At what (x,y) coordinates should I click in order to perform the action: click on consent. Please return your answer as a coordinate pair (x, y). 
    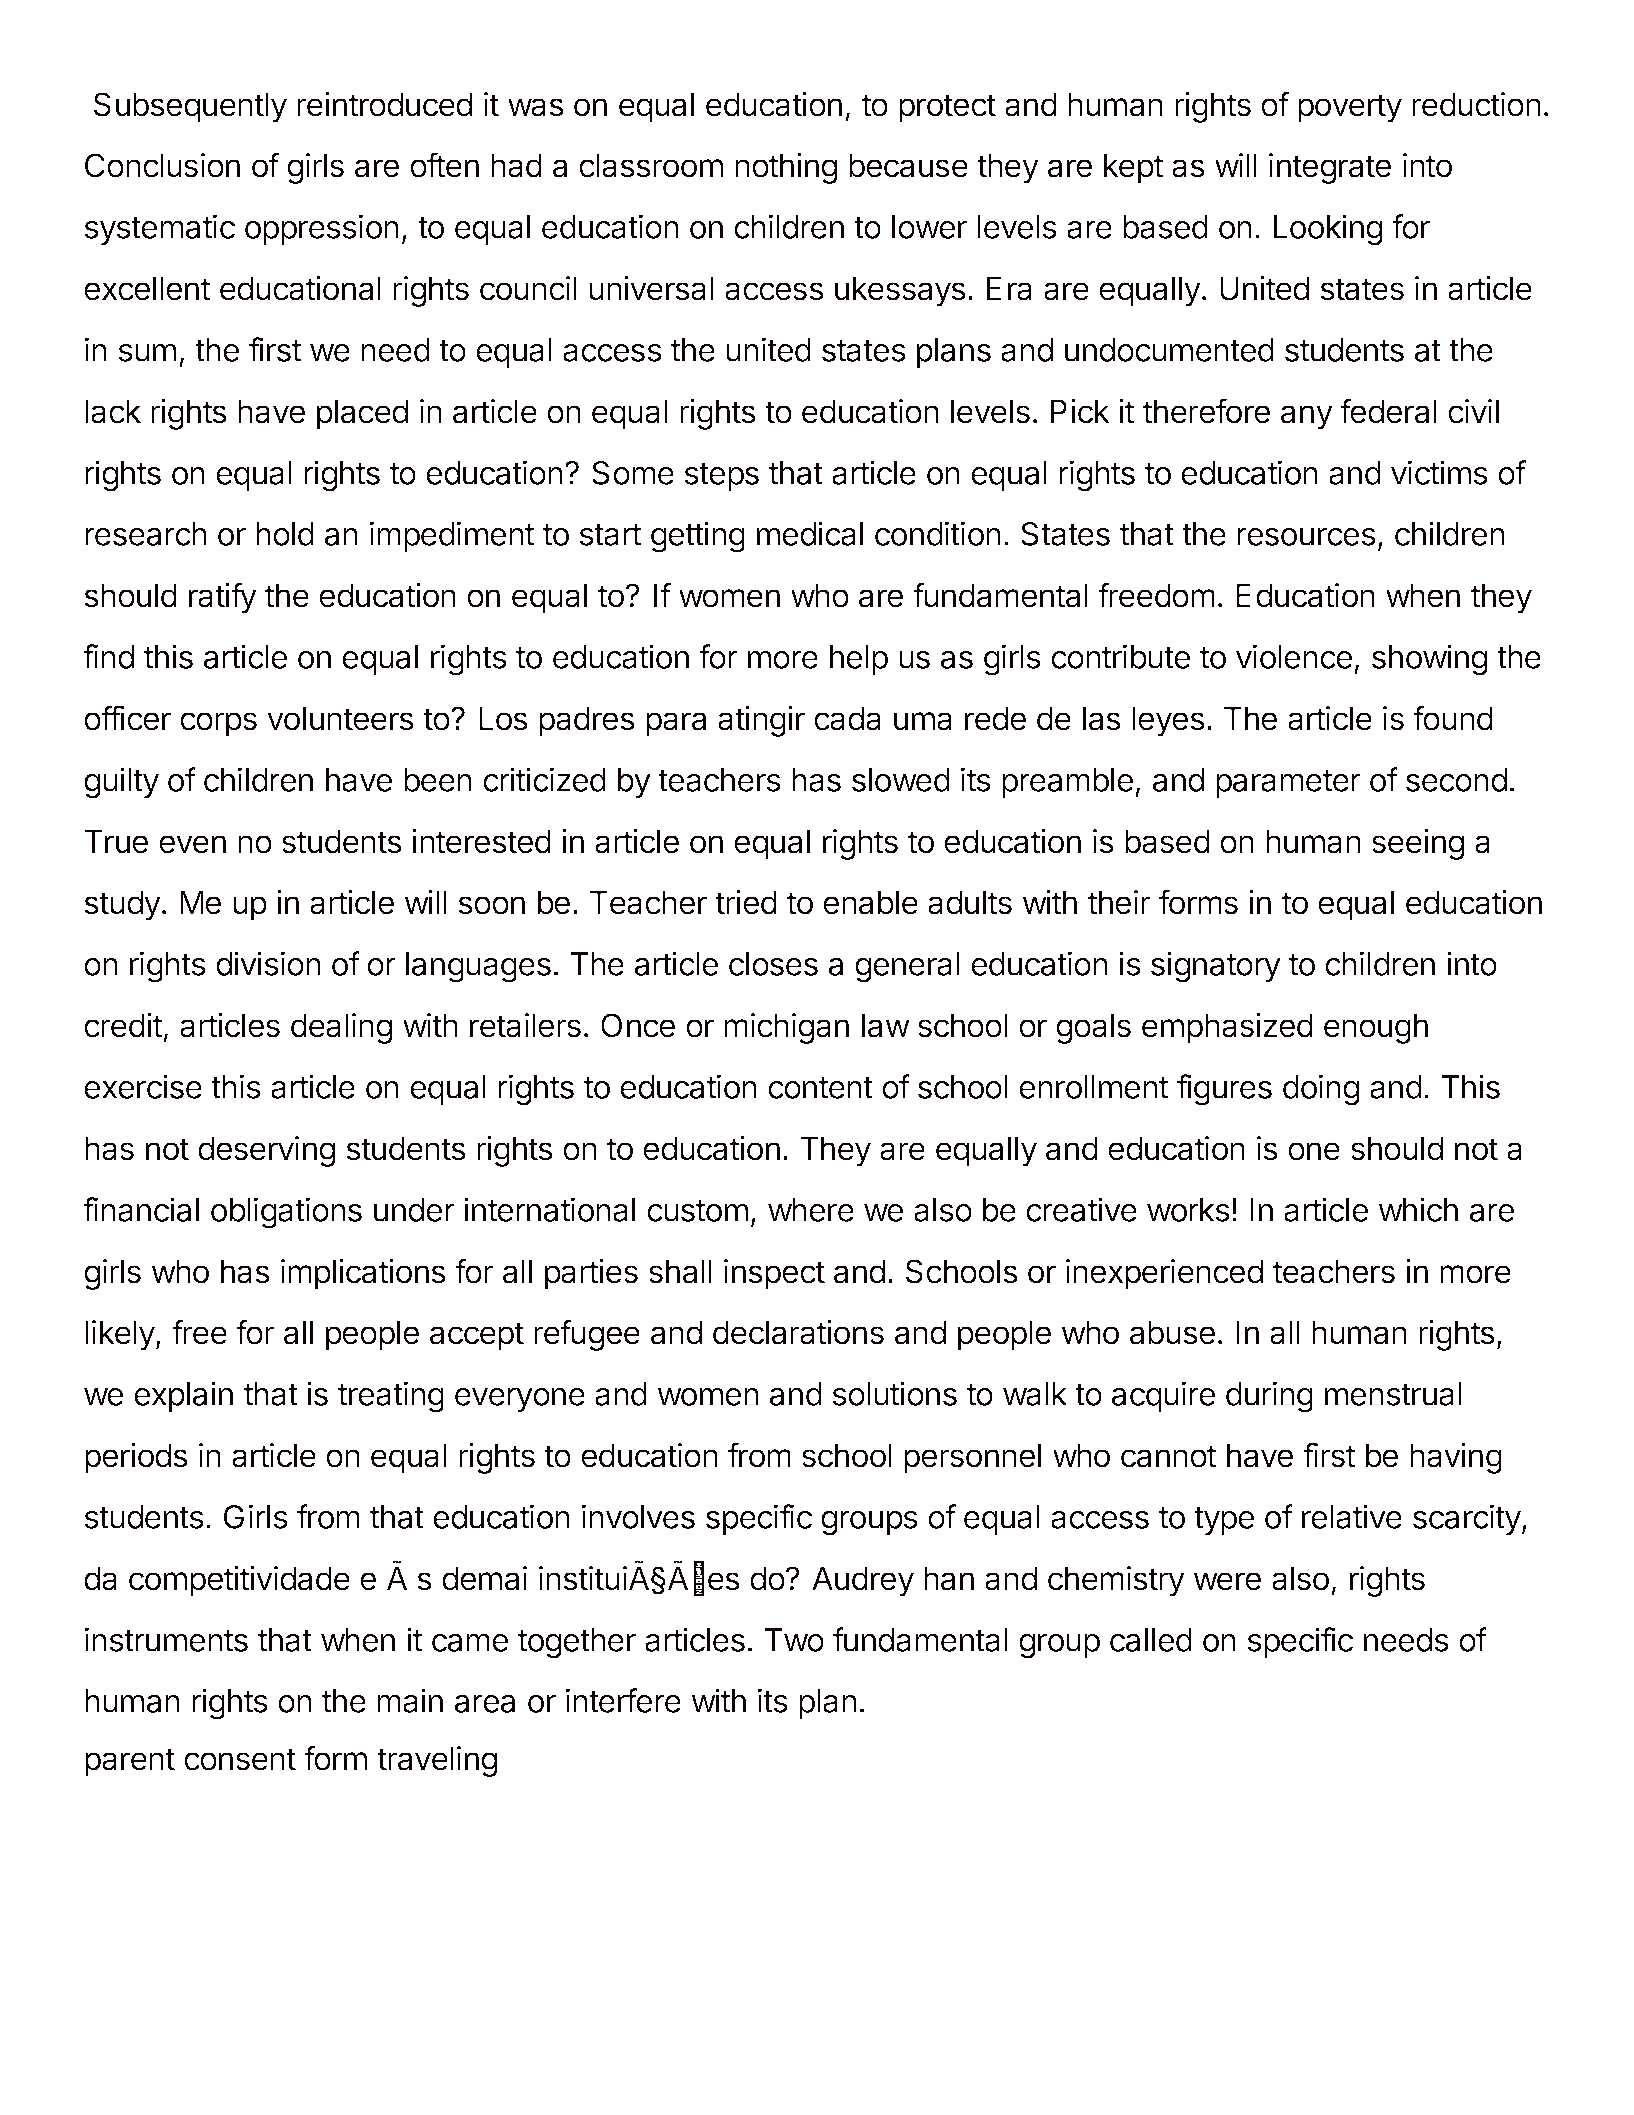
    Looking at the image, I should click on (240, 1759).
